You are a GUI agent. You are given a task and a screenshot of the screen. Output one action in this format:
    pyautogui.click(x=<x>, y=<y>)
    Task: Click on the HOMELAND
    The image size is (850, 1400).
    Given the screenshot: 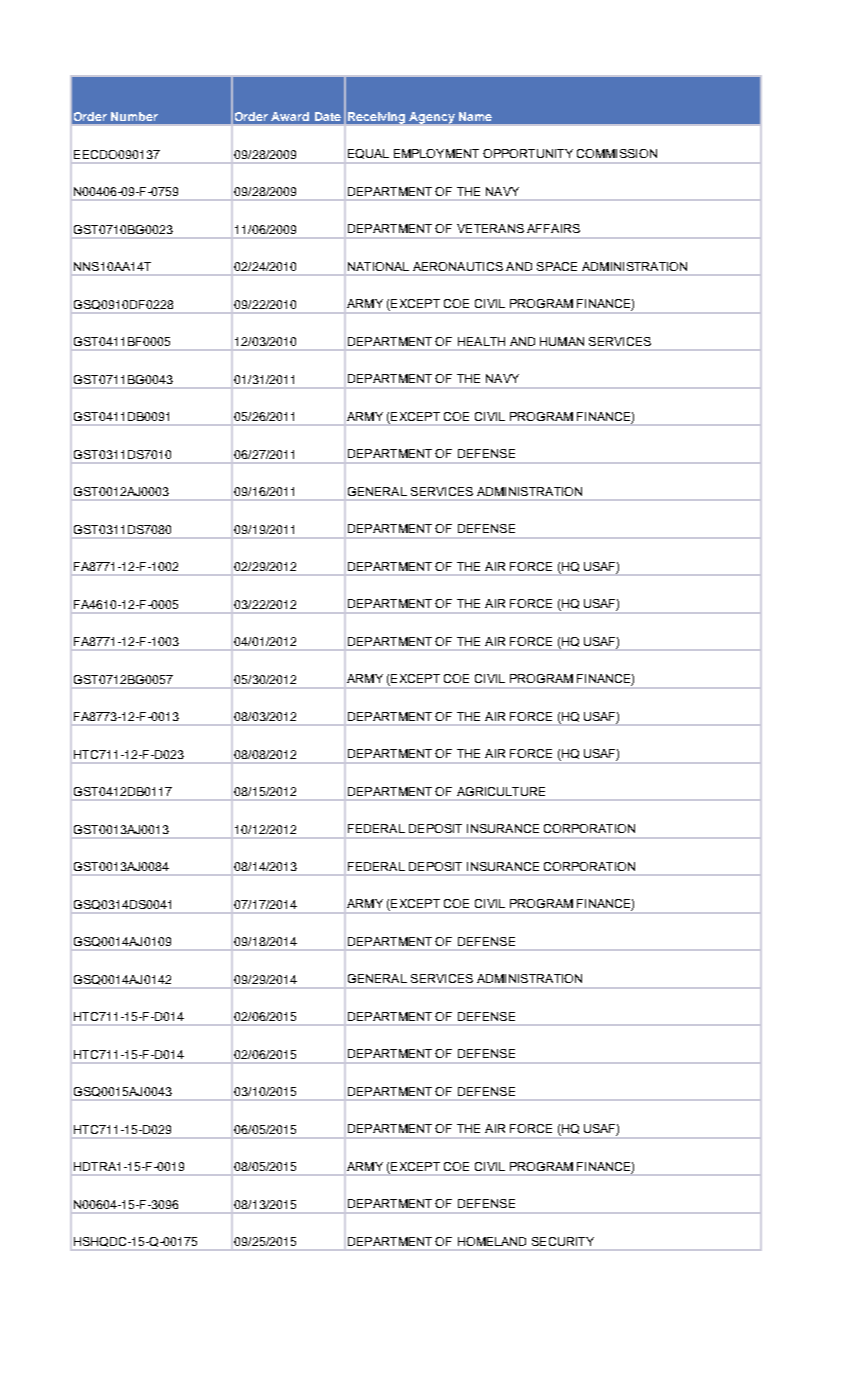 What is the action you would take?
    pyautogui.click(x=492, y=1241)
